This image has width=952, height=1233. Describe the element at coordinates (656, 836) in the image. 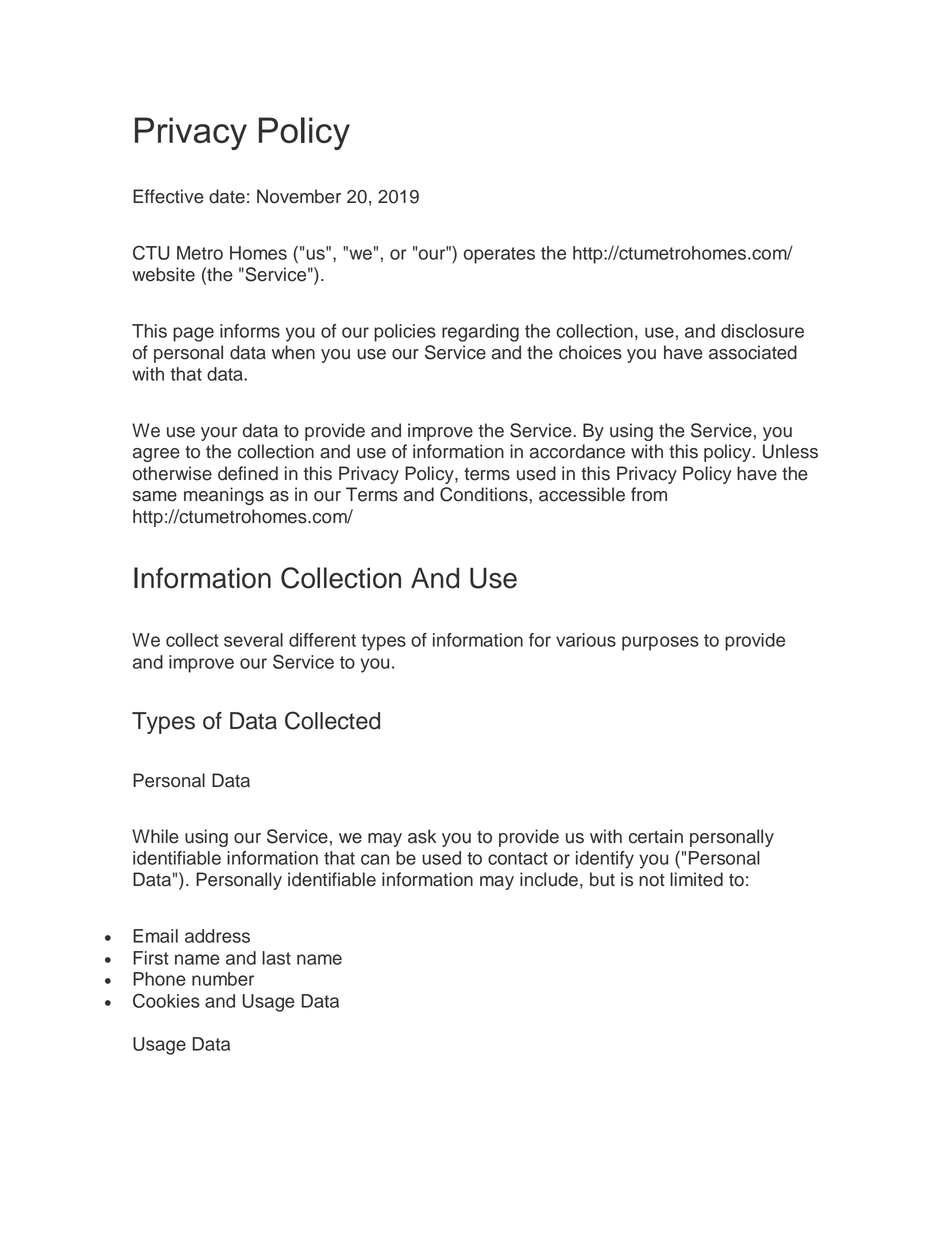

I see `certain` at that location.
